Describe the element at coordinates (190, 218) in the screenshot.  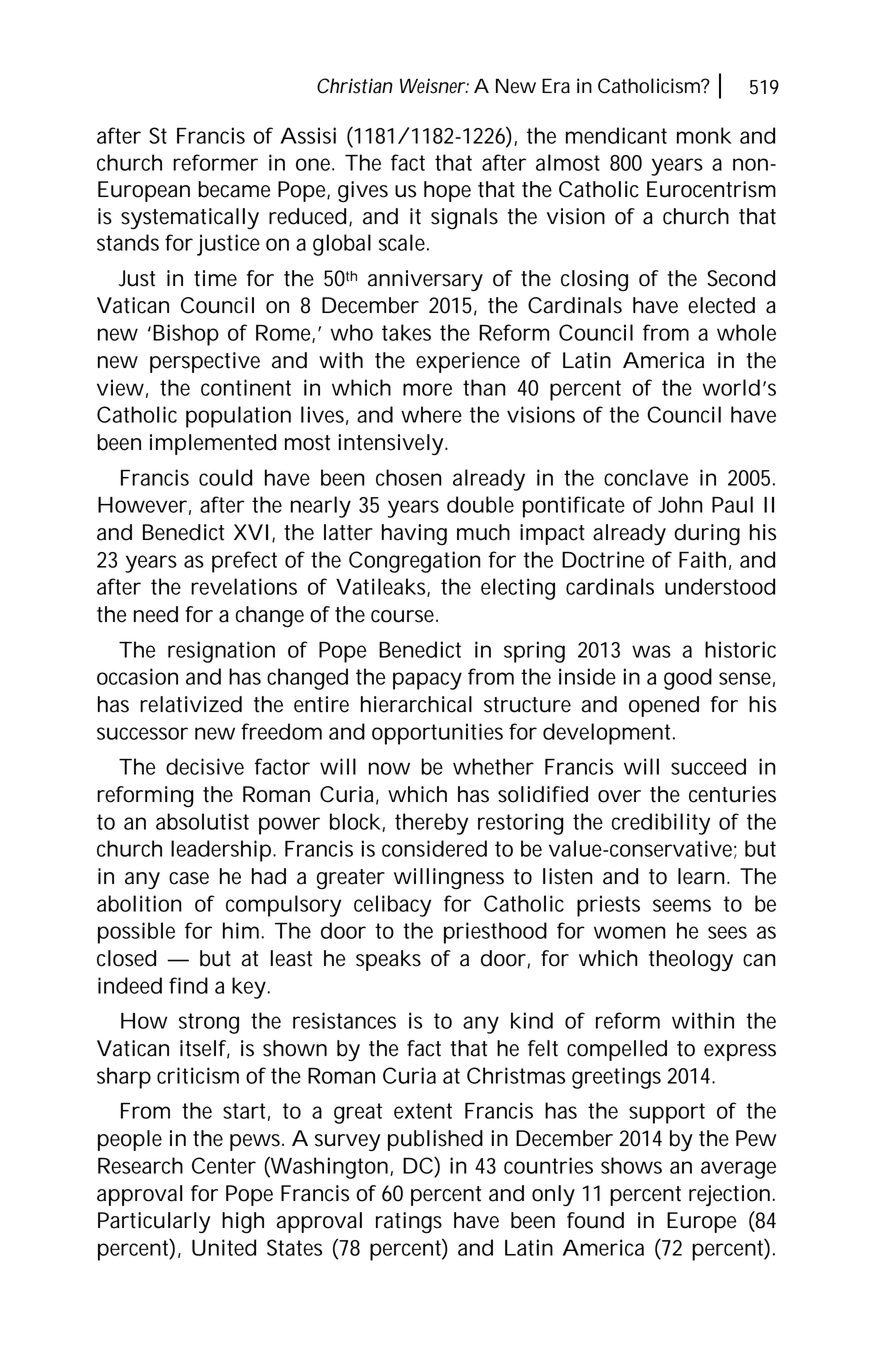
I see `systematically` at that location.
